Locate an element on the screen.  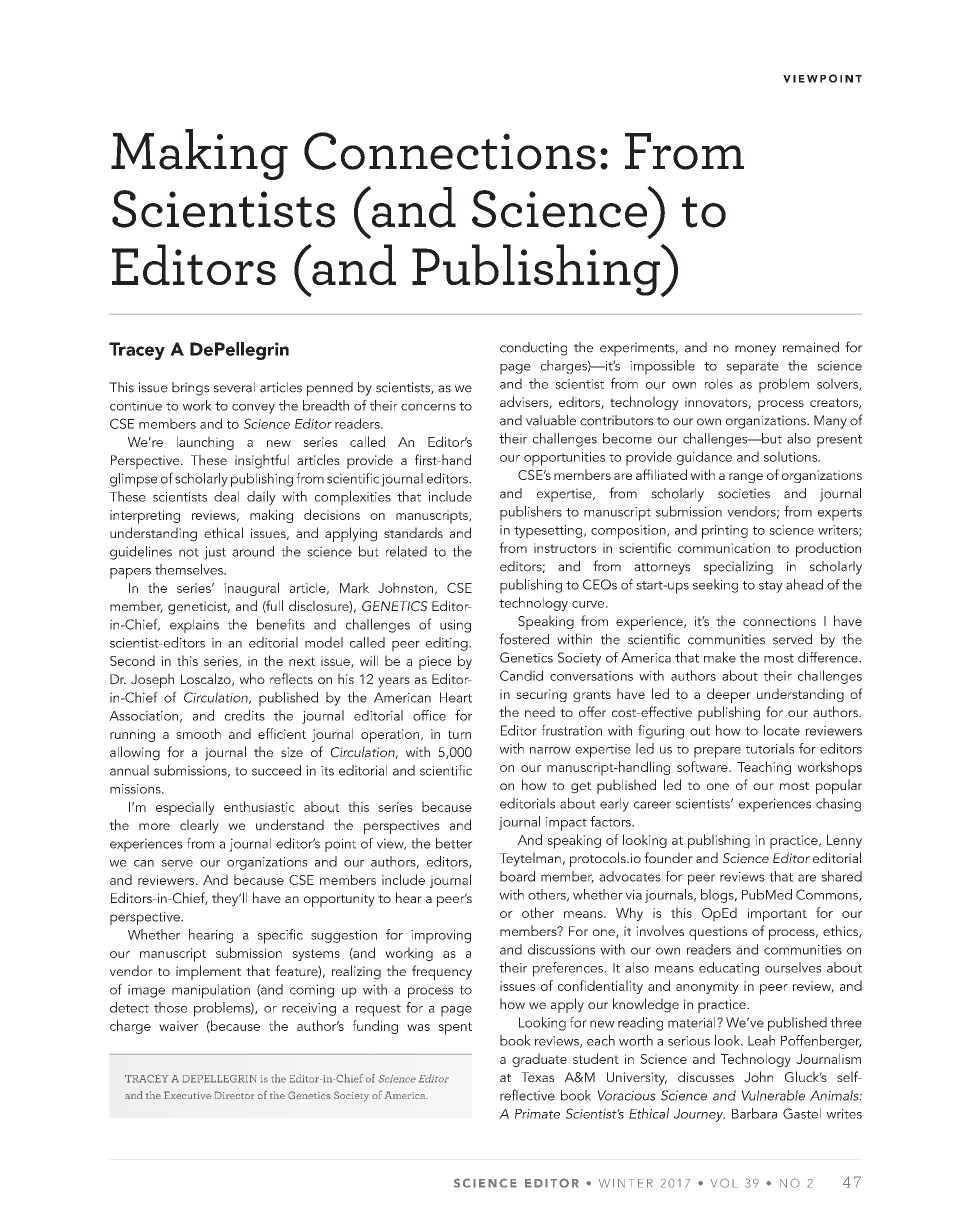
several is located at coordinates (234, 387).
